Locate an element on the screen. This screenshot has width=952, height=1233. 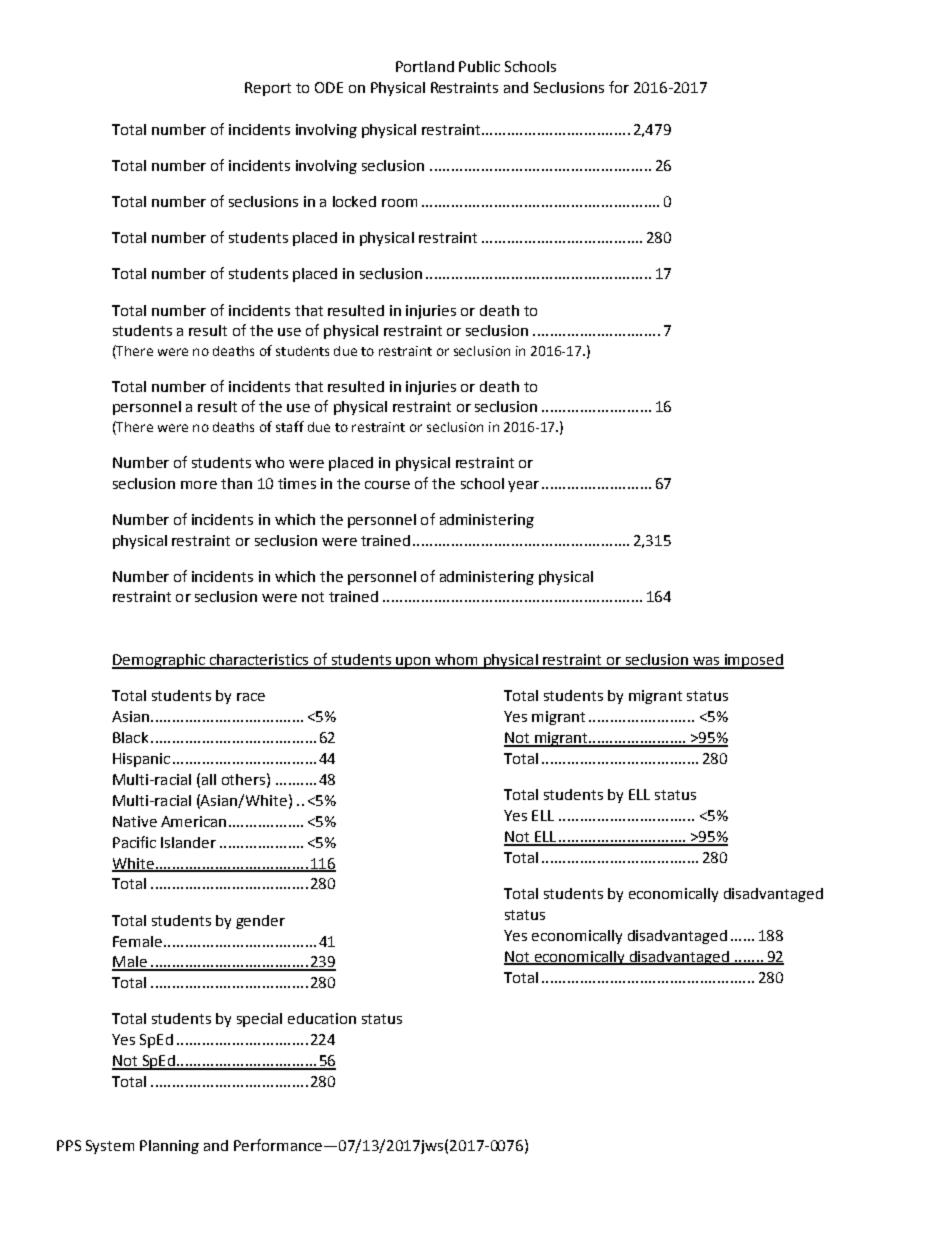
upon is located at coordinates (413, 663).
